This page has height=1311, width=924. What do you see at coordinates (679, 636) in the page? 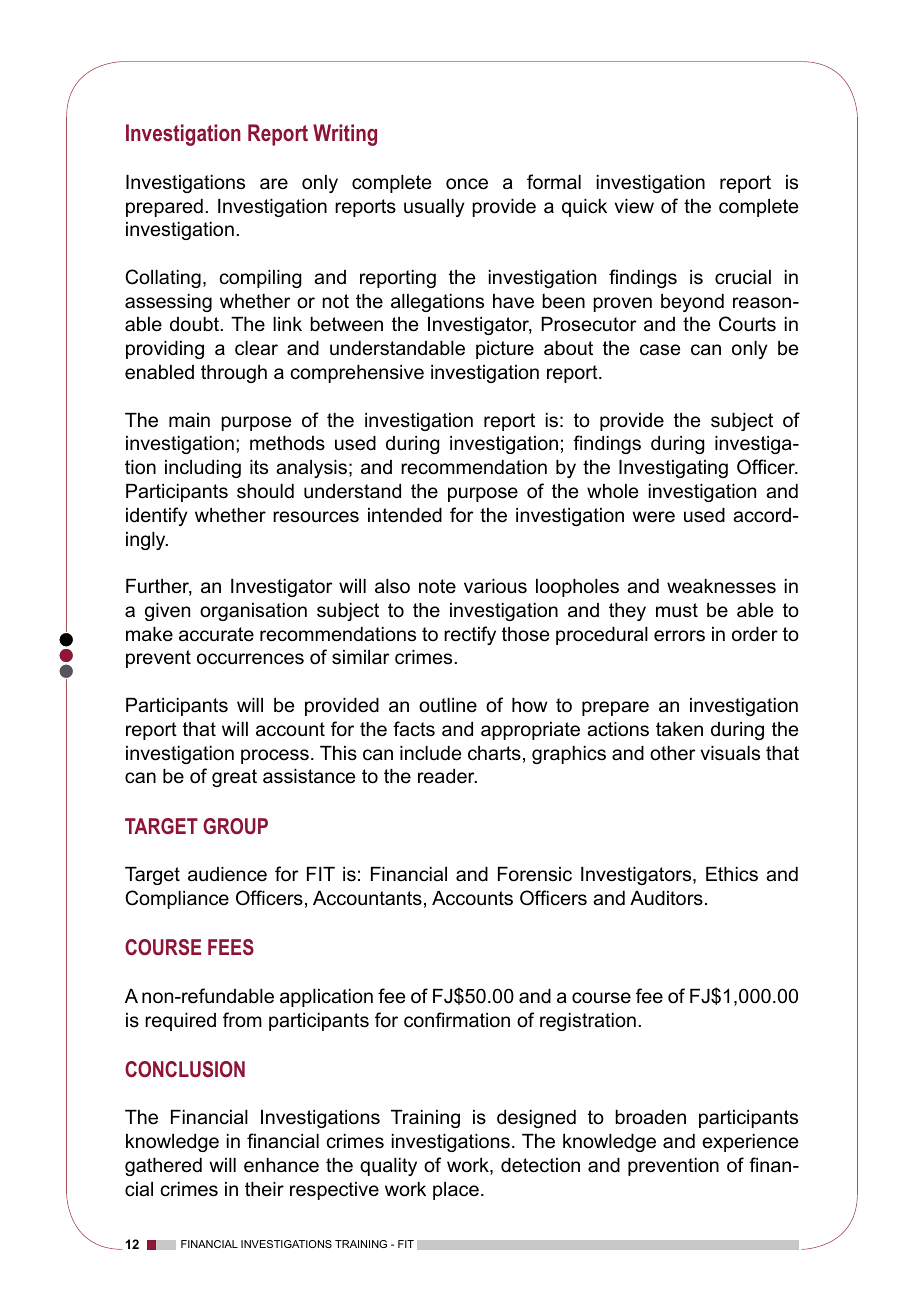
I see `errors` at bounding box center [679, 636].
